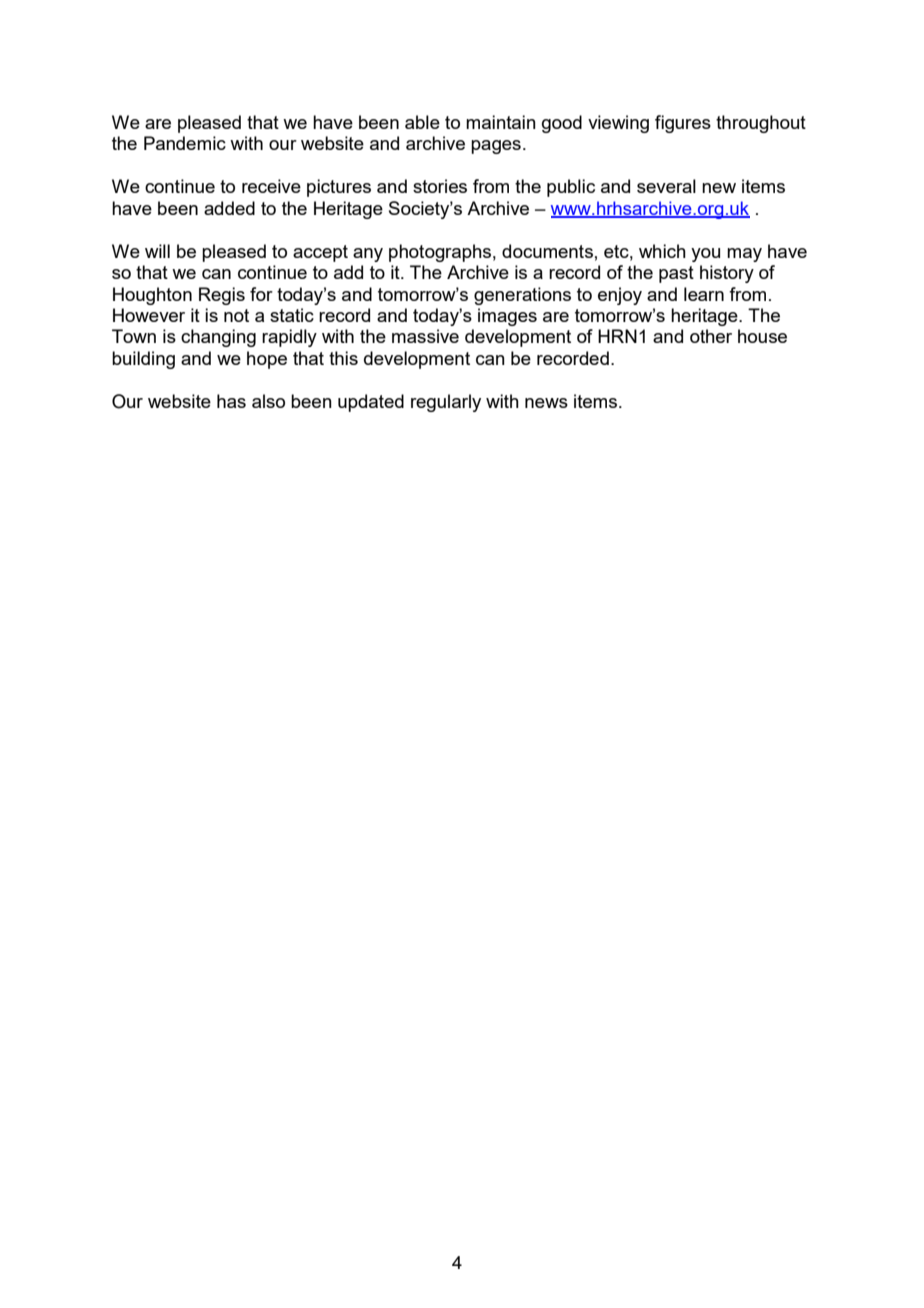 The image size is (924, 1308). I want to click on news, so click(546, 403).
